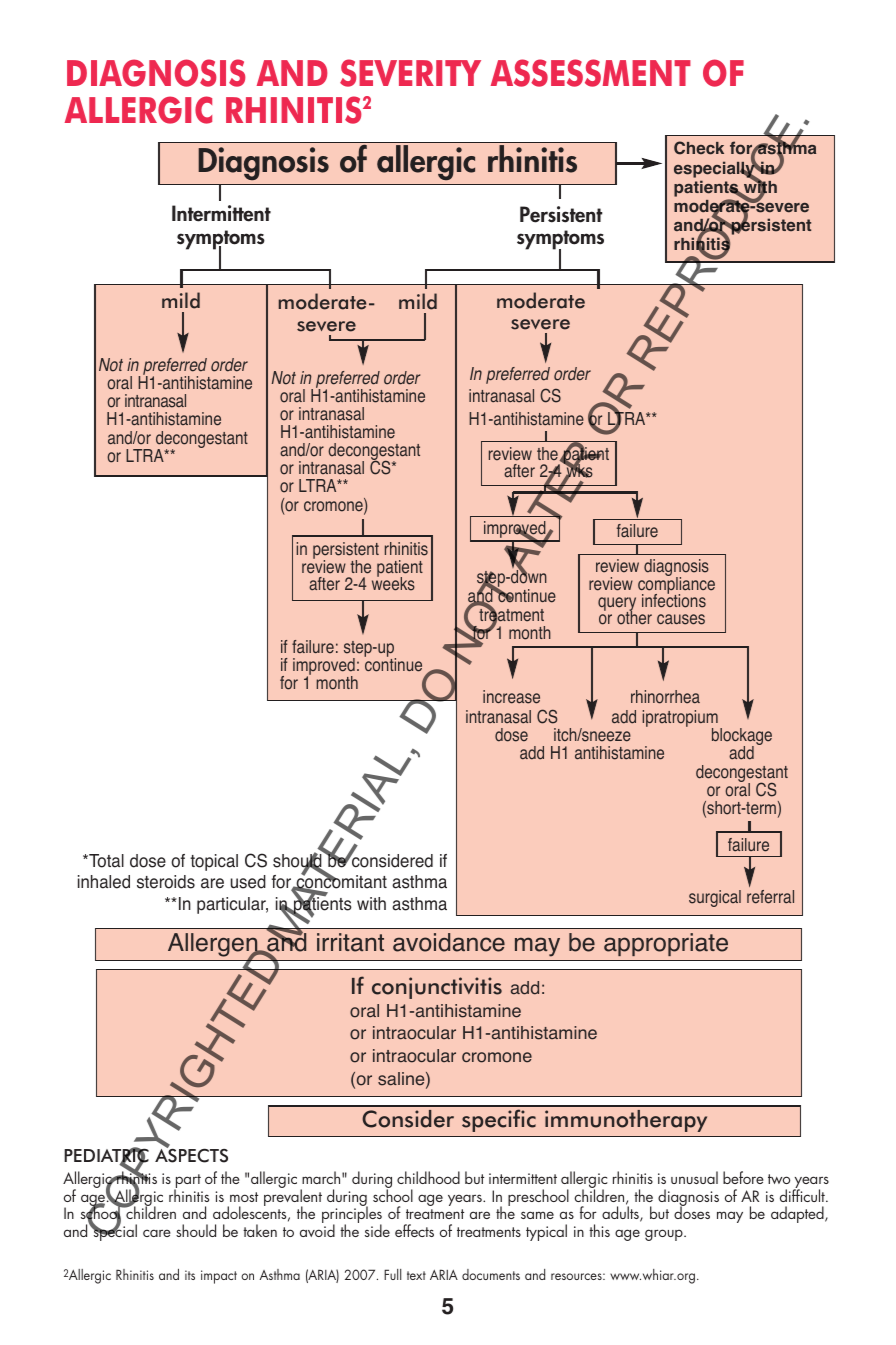  I want to click on irritant, so click(350, 942).
